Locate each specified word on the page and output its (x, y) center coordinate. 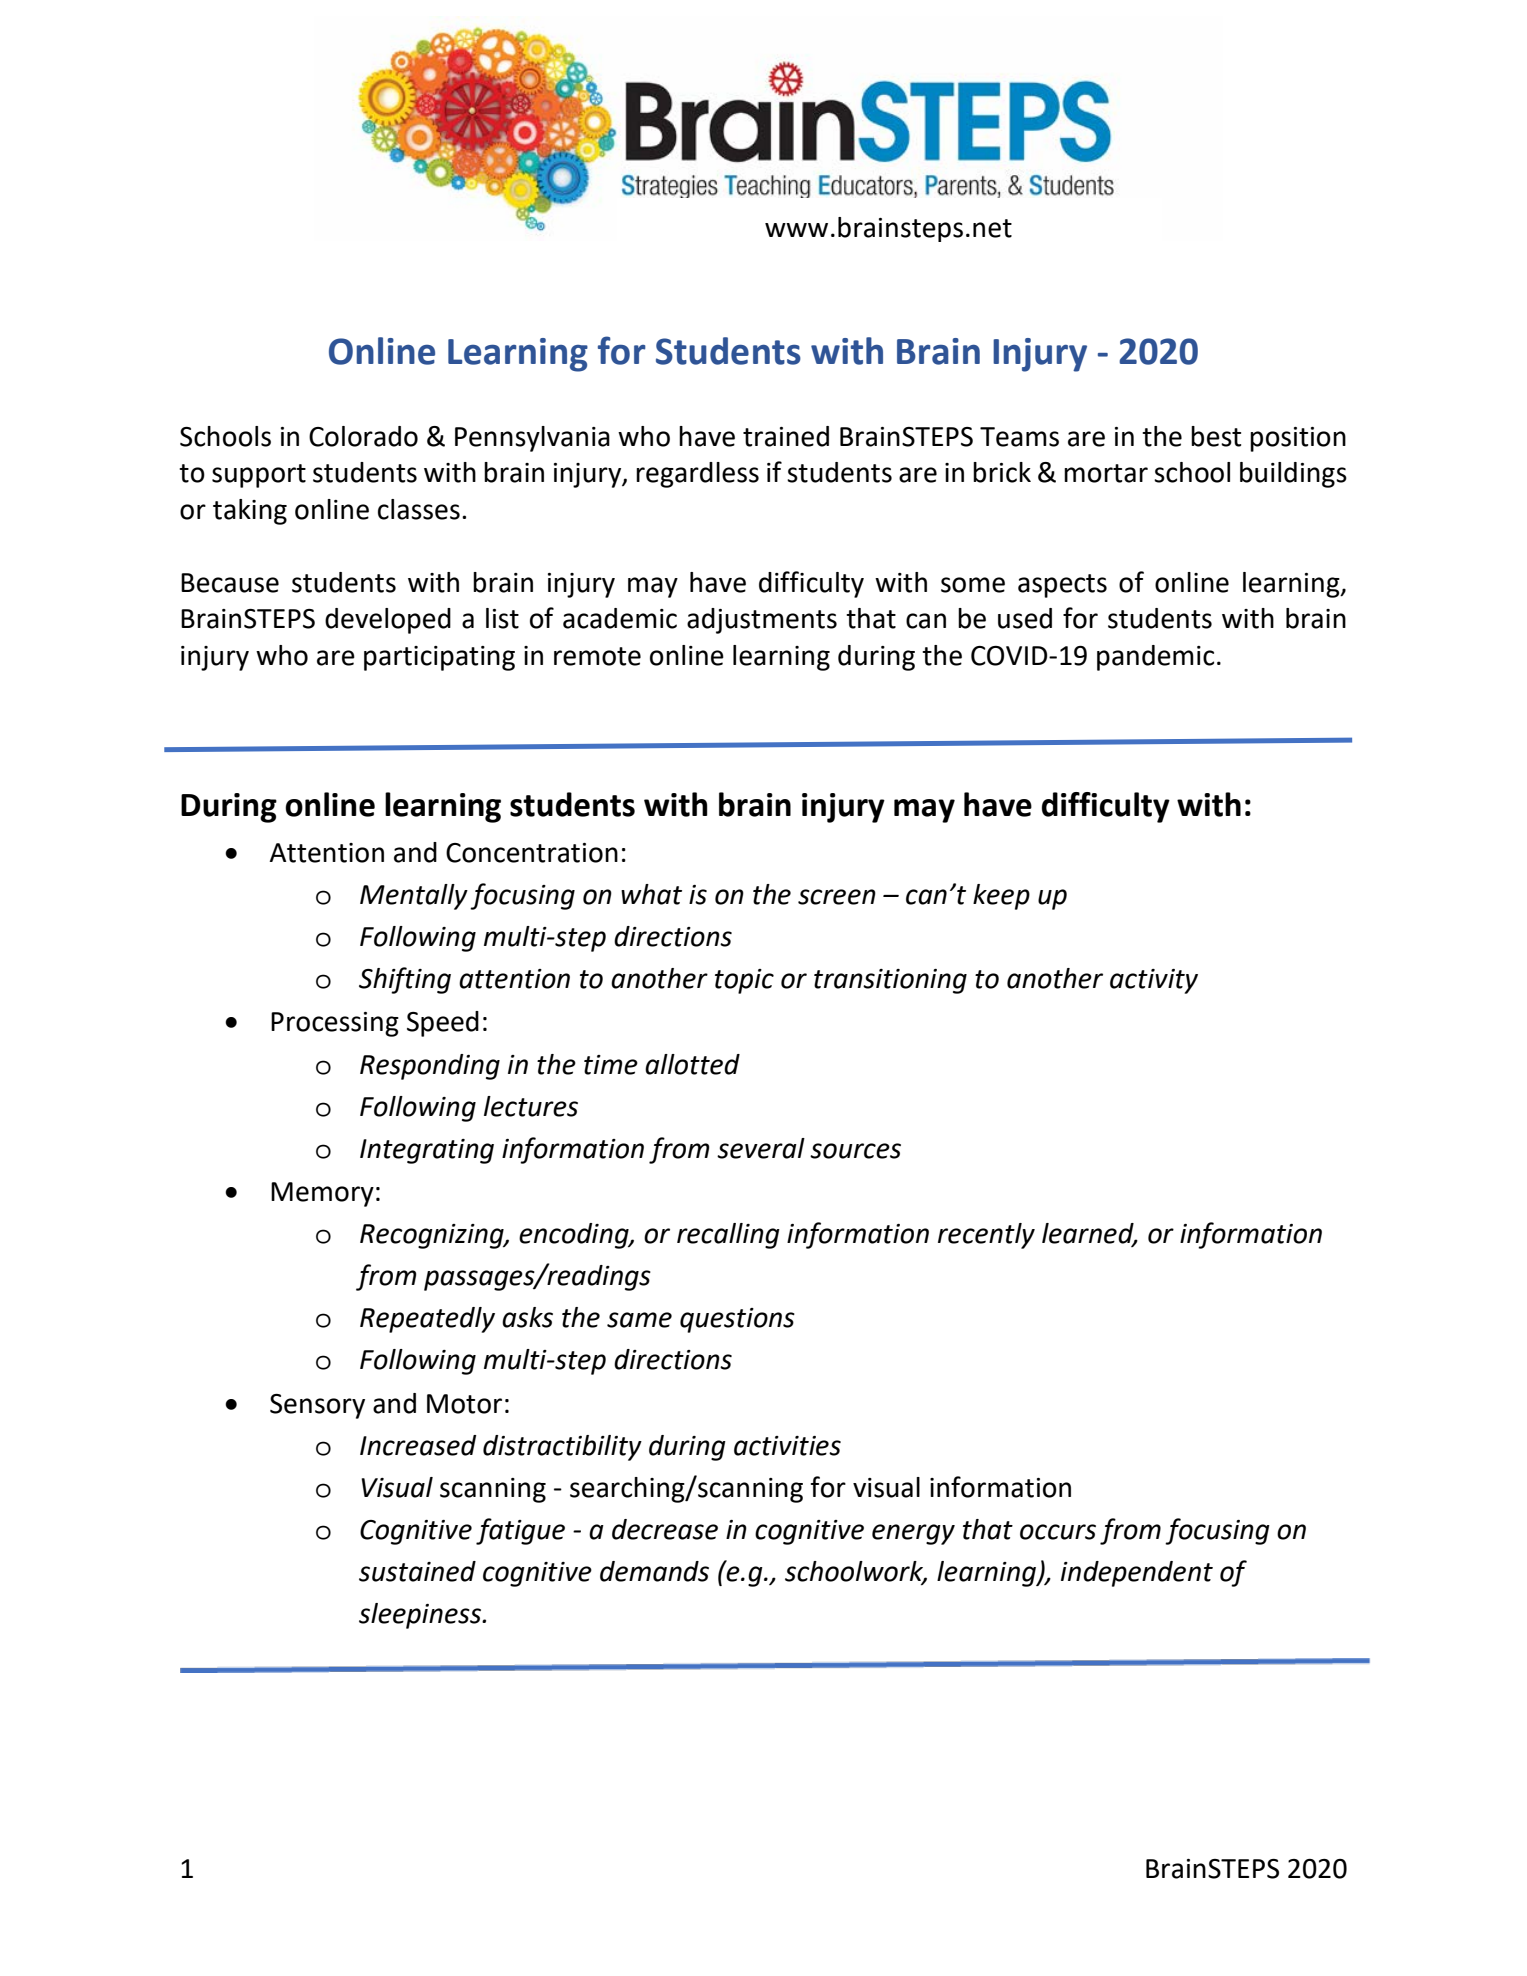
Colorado (363, 436)
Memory (322, 1194)
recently (986, 1236)
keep (1001, 897)
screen (837, 897)
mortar (1106, 473)
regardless (697, 475)
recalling (728, 1236)
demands (654, 1571)
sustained (417, 1571)
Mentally (414, 897)
